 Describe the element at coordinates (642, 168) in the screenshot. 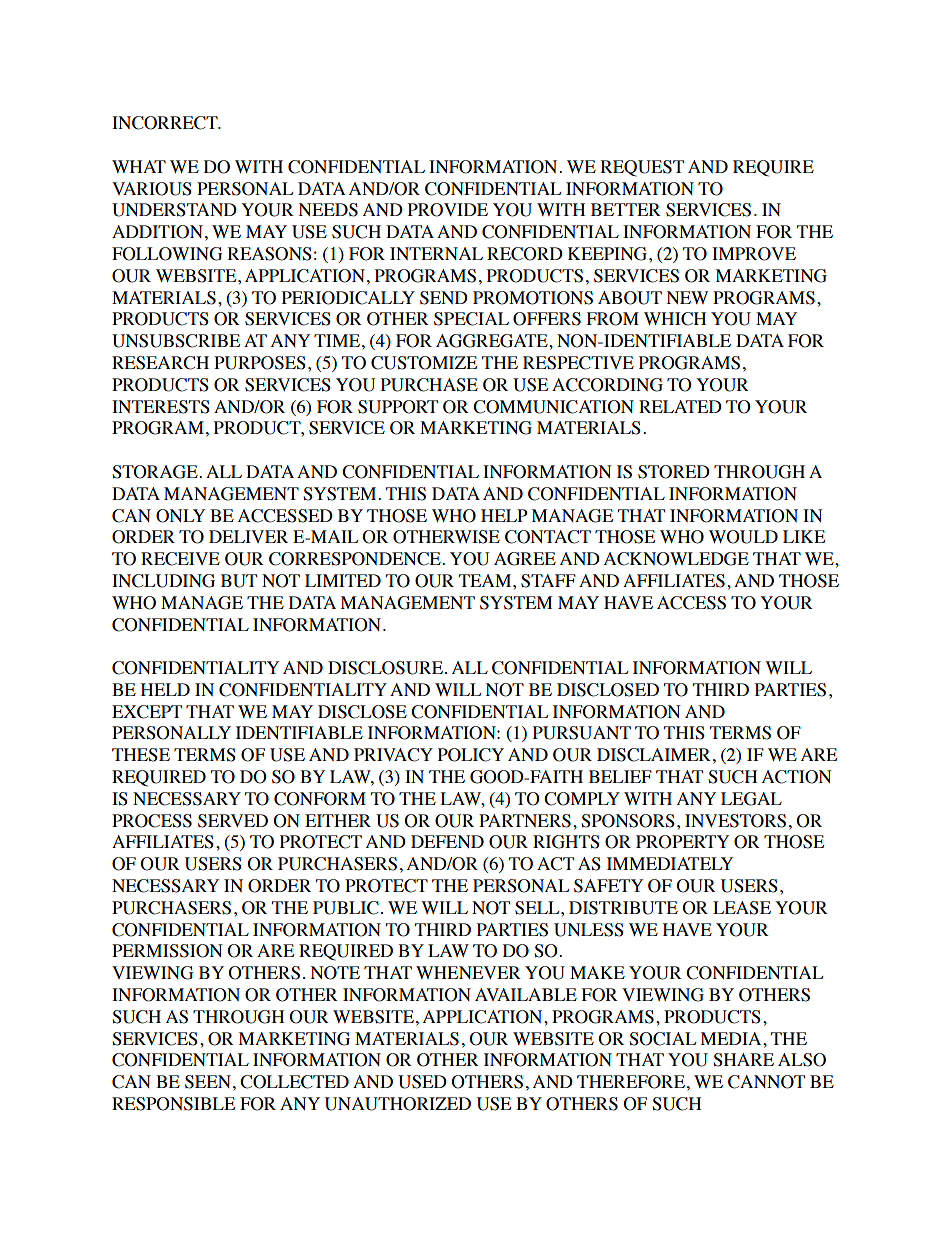

I see `REQUEST` at that location.
